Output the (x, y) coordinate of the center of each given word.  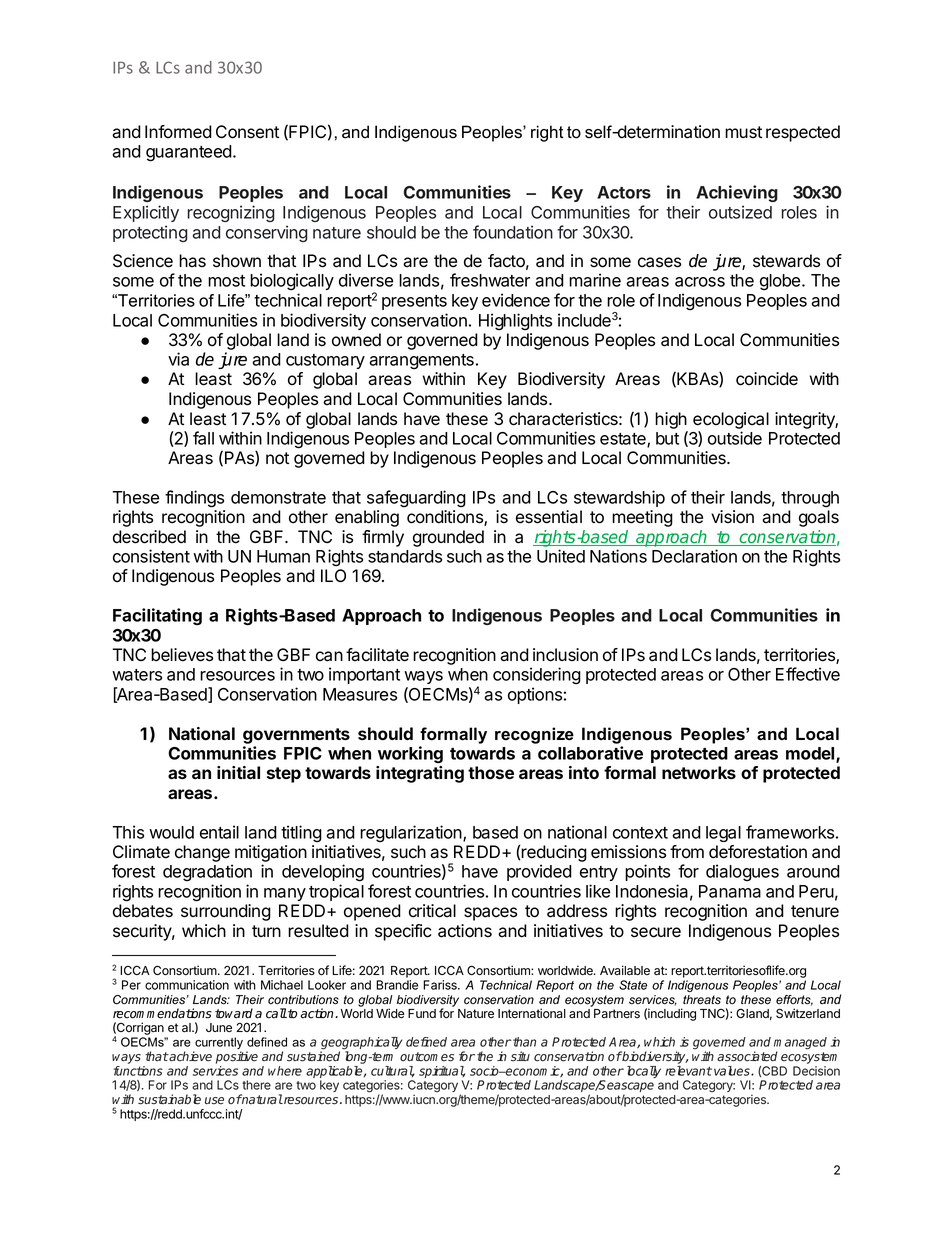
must (743, 132)
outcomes (427, 1057)
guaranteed (189, 153)
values (733, 1071)
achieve (190, 1056)
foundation (513, 232)
